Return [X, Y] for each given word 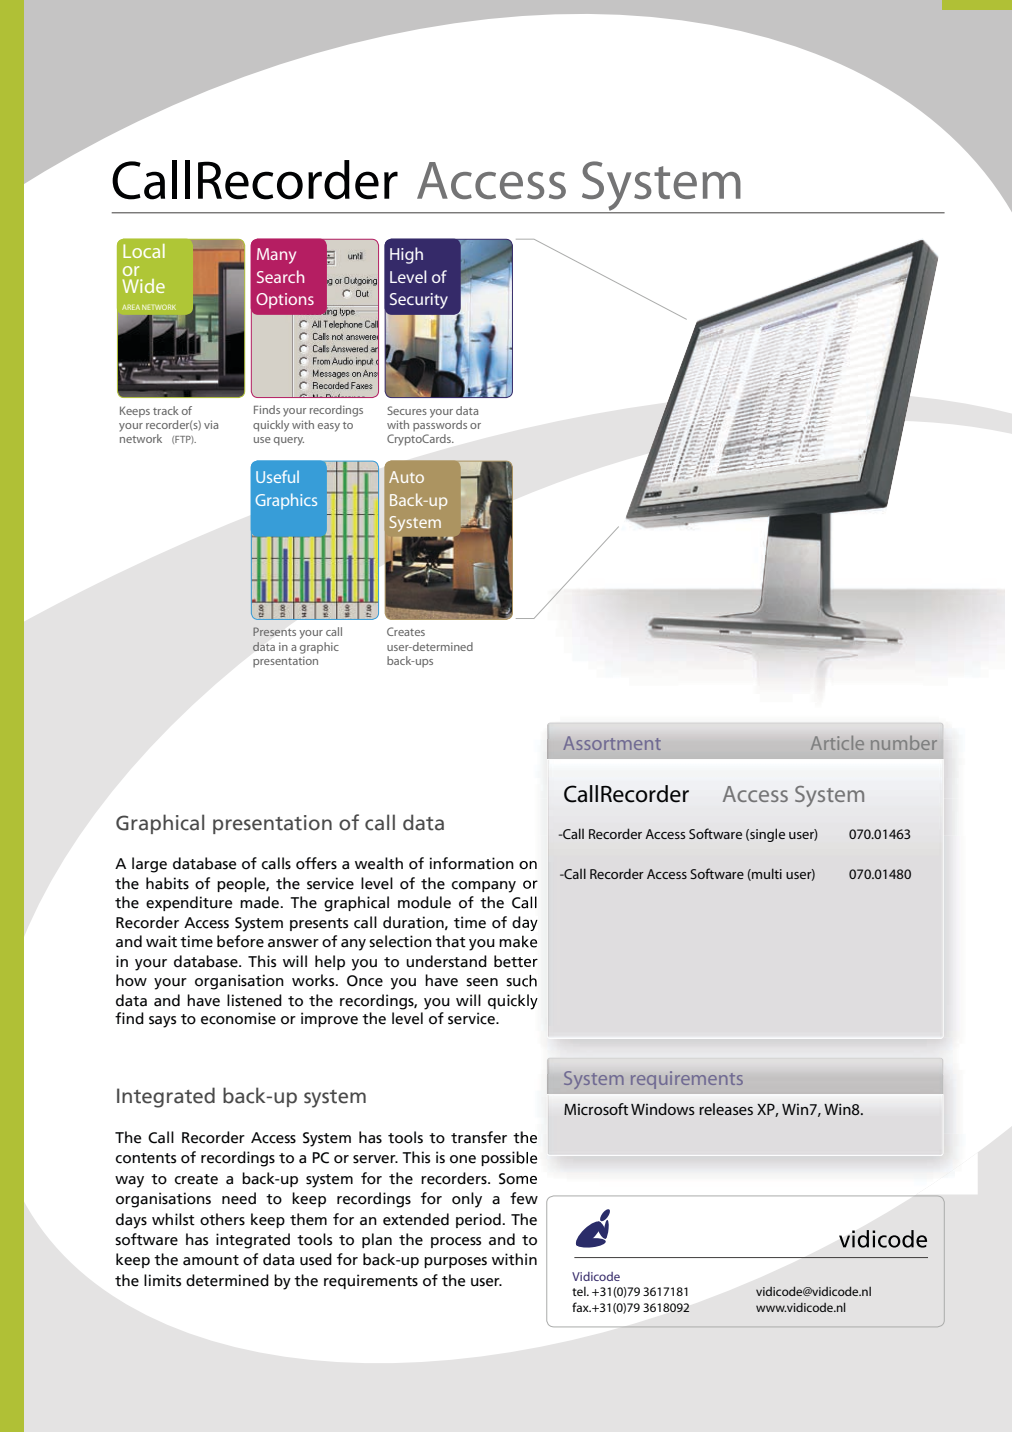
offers [316, 863]
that [450, 941]
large [149, 865]
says [162, 1022]
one [463, 1159]
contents [146, 1158]
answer [293, 943]
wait [161, 941]
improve [329, 1019]
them [308, 1219]
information [472, 863]
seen [482, 982]
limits [162, 1280]
